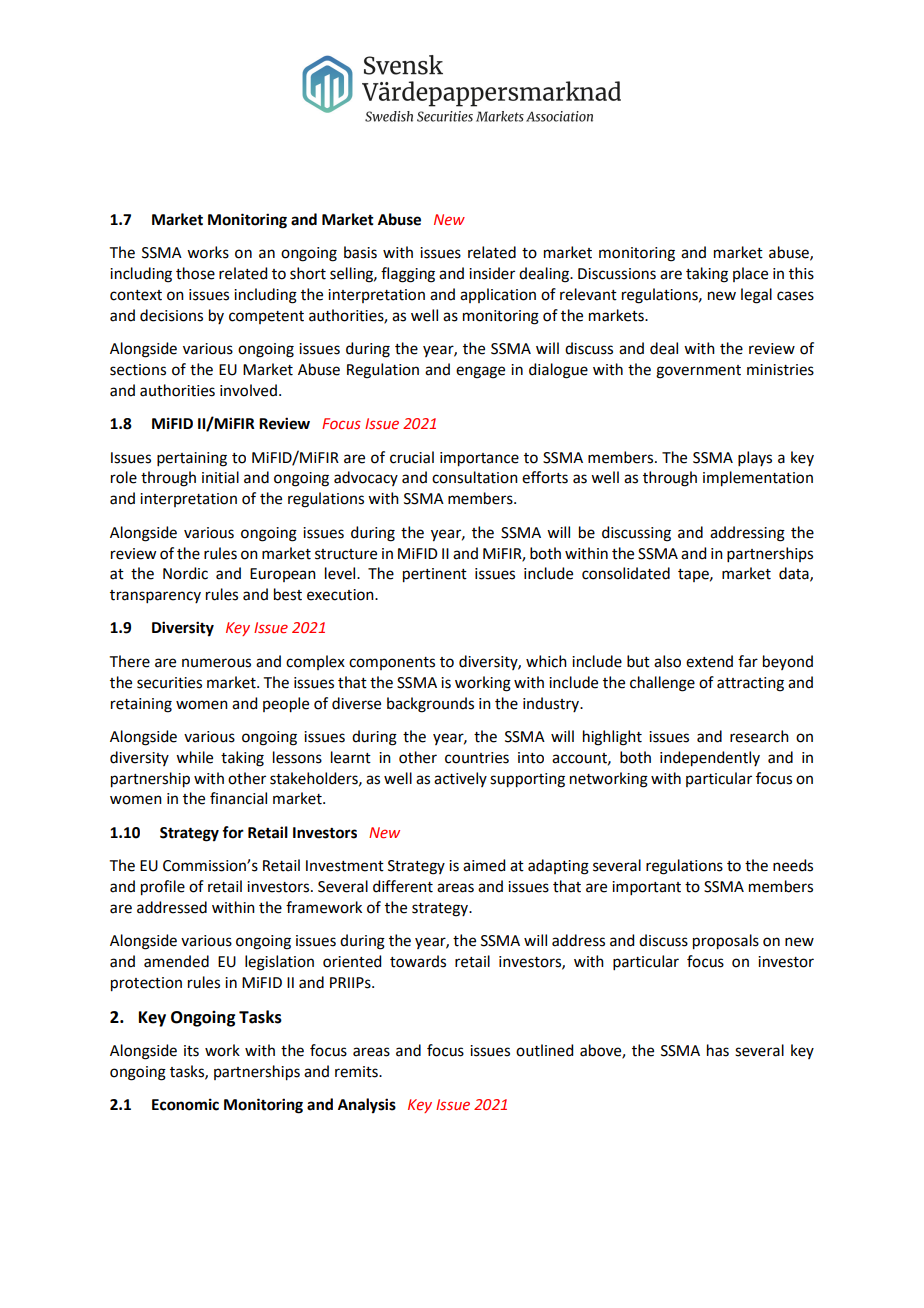  Describe the element at coordinates (194, 757) in the page. I see `while` at that location.
